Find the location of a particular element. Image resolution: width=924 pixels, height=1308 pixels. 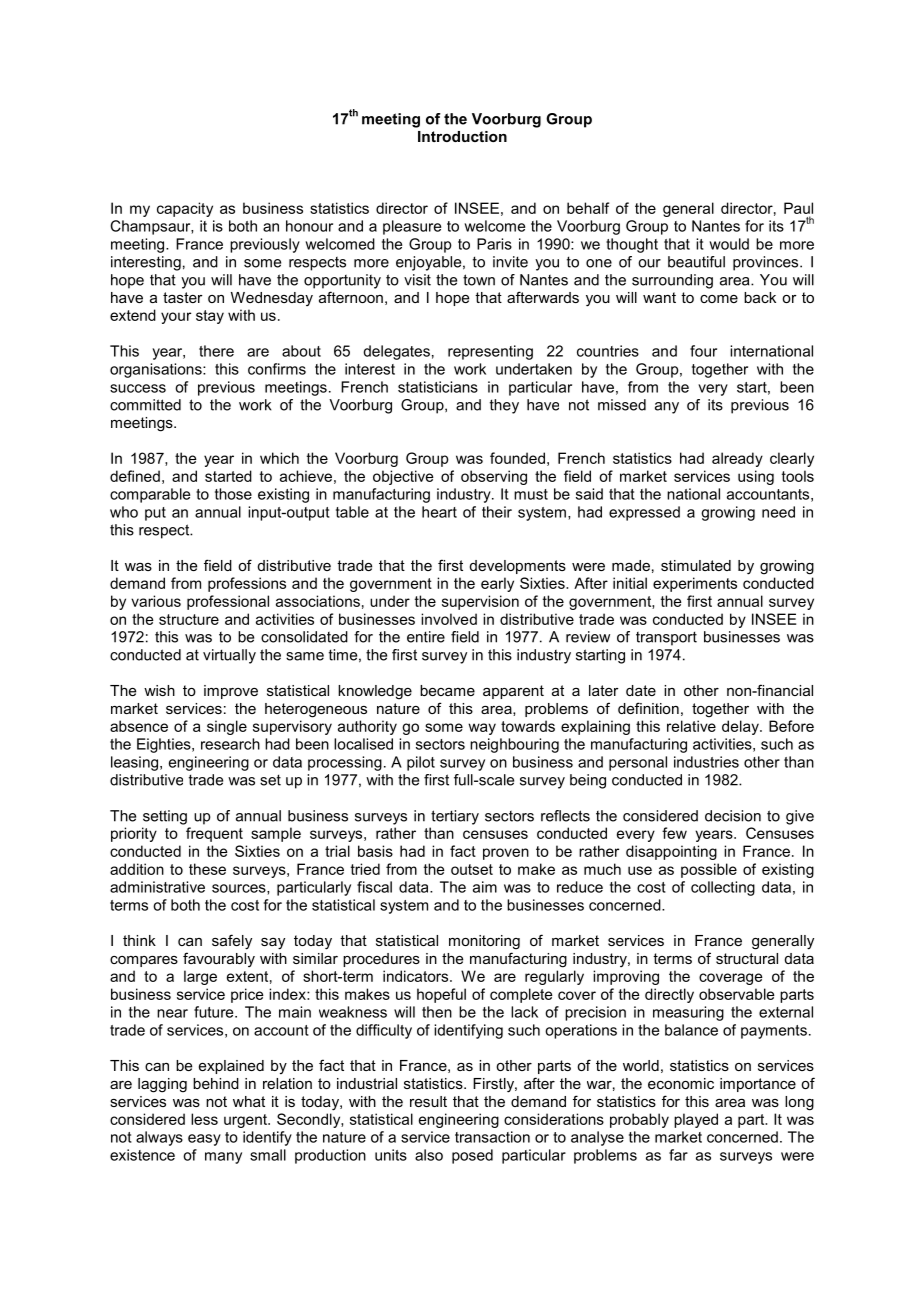

capacity is located at coordinates (185, 209).
